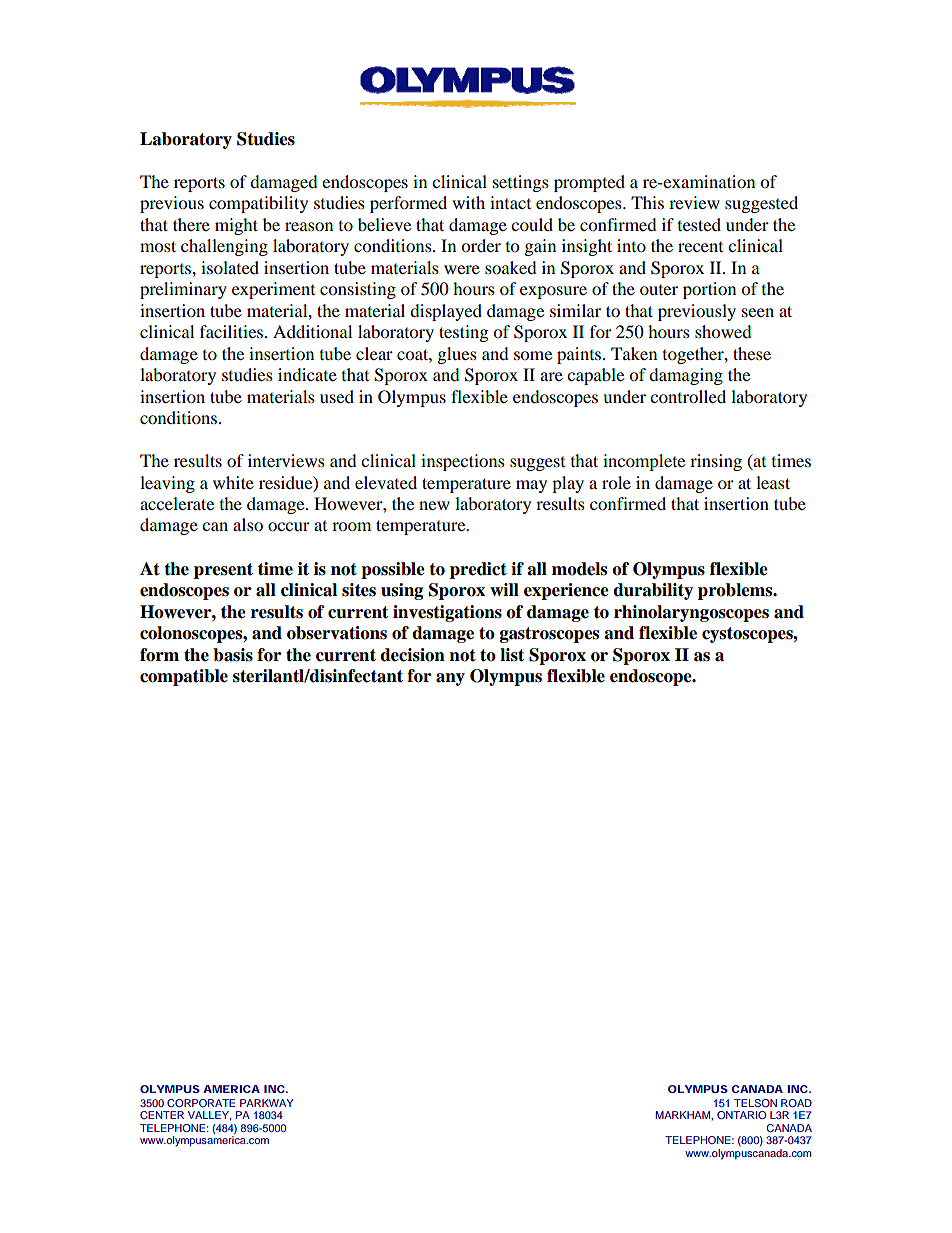 The image size is (952, 1233). I want to click on ROAD, so click(796, 1103).
